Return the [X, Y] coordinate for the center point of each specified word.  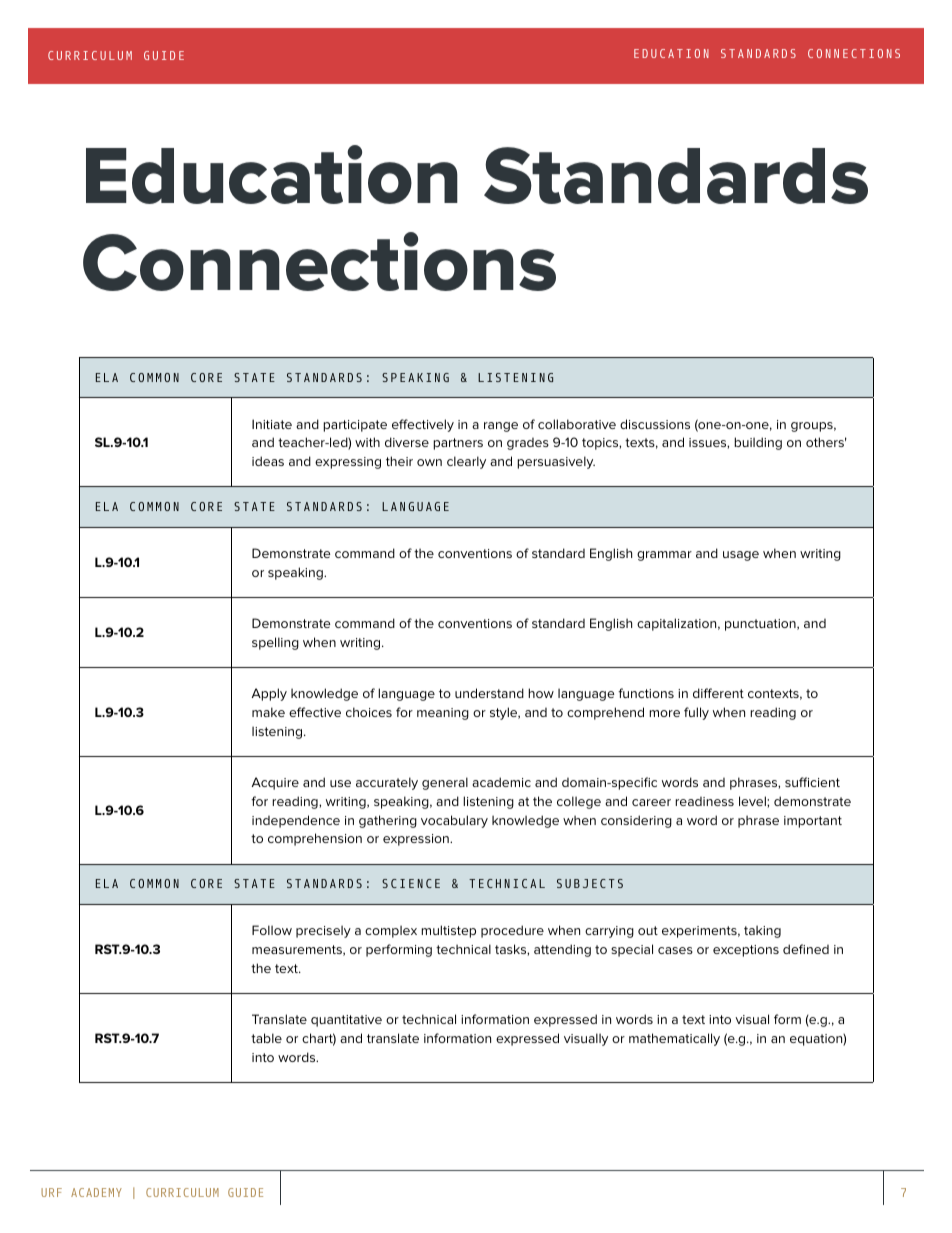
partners [458, 444]
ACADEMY [96, 1192]
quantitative [346, 1021]
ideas [268, 461]
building [758, 443]
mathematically [674, 1039]
